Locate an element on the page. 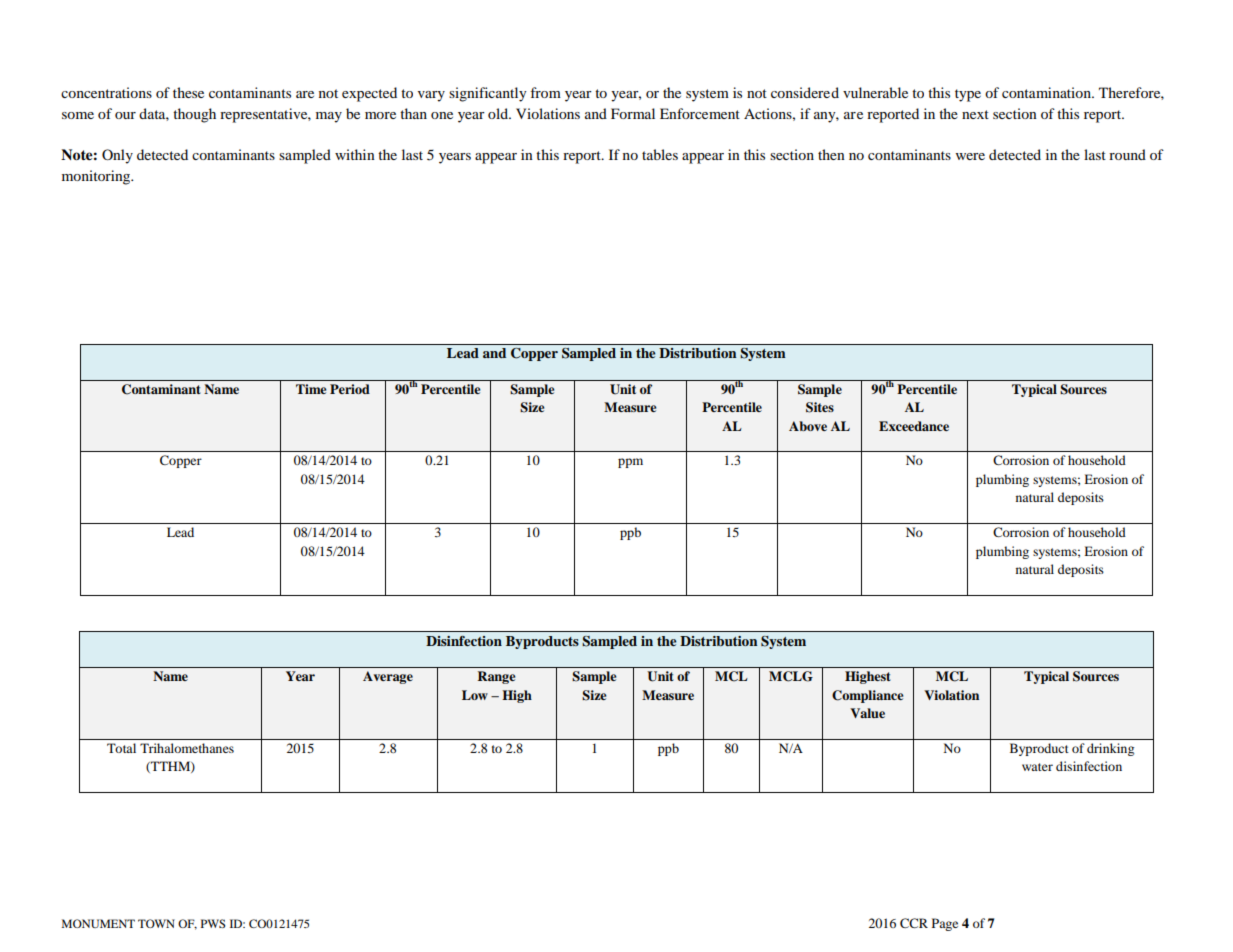 The width and height of the image is (1233, 952). Page is located at coordinates (945, 924).
